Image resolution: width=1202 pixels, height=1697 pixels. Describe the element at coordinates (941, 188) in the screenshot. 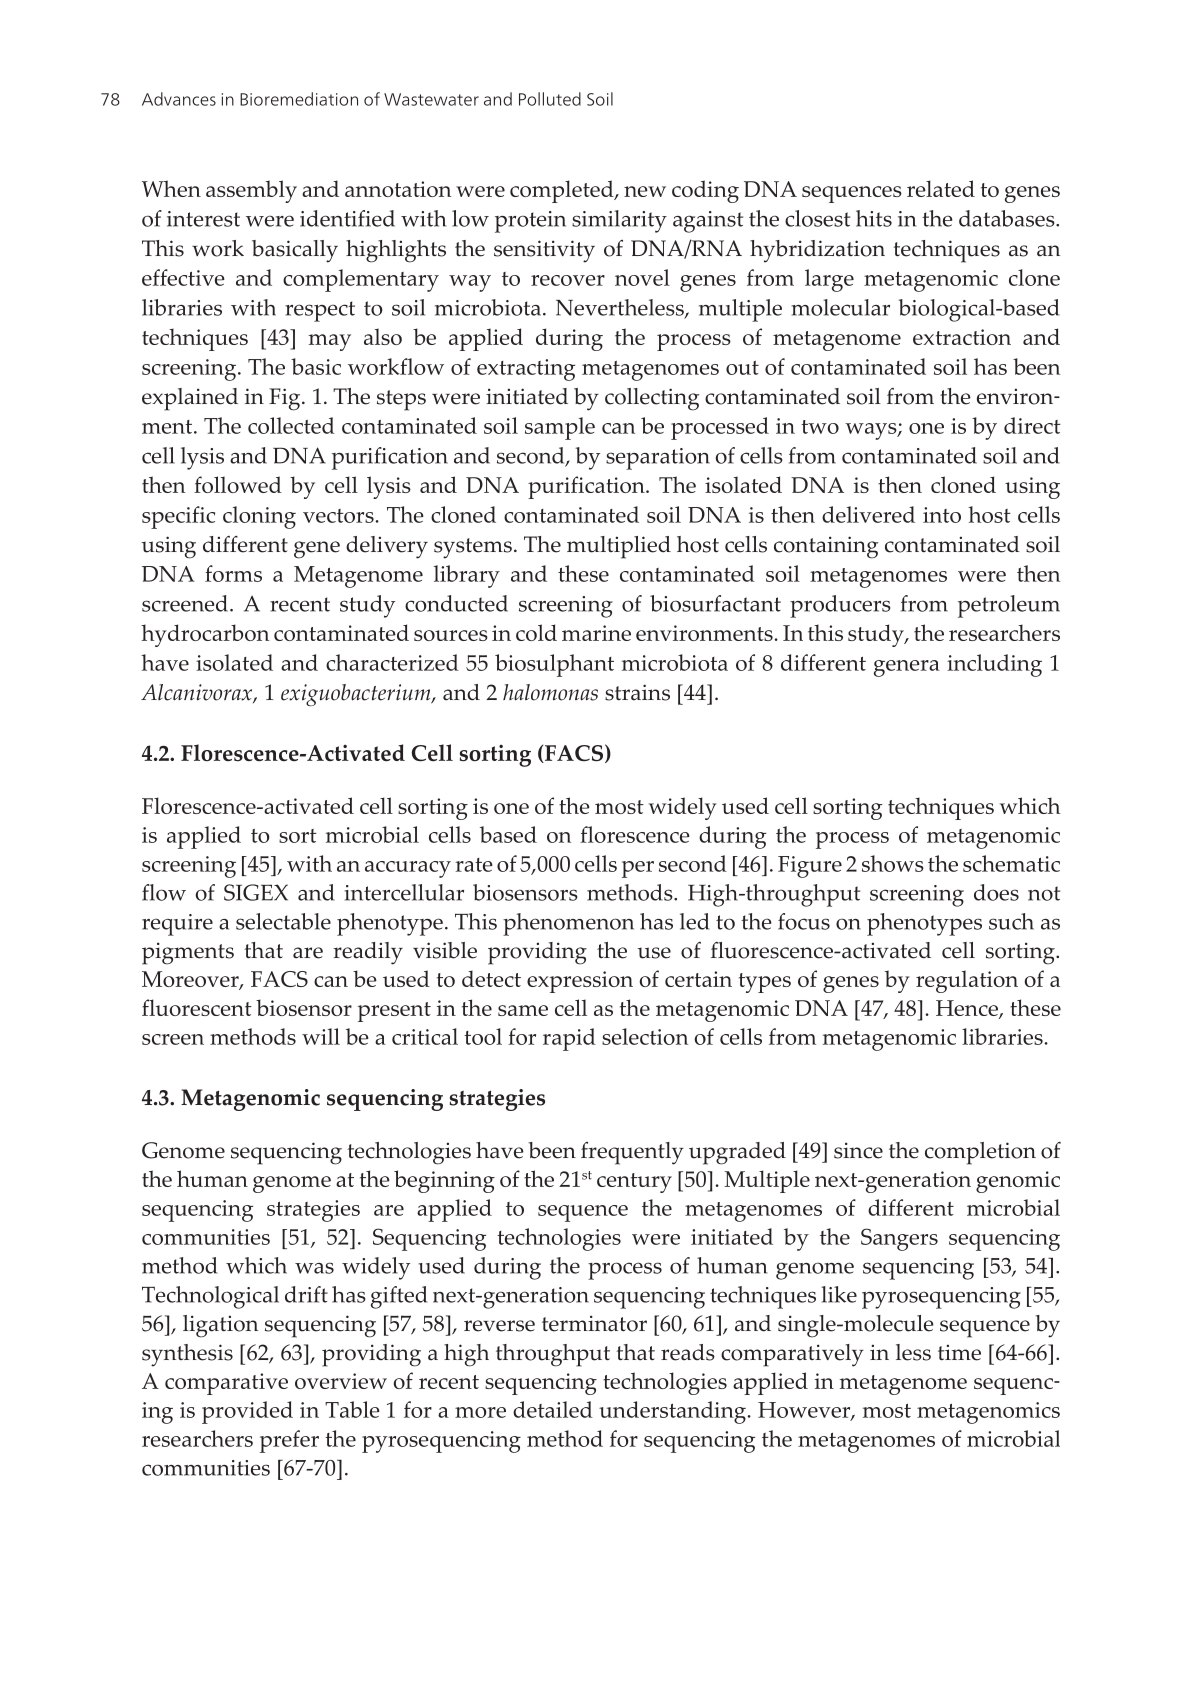

I see `related` at that location.
